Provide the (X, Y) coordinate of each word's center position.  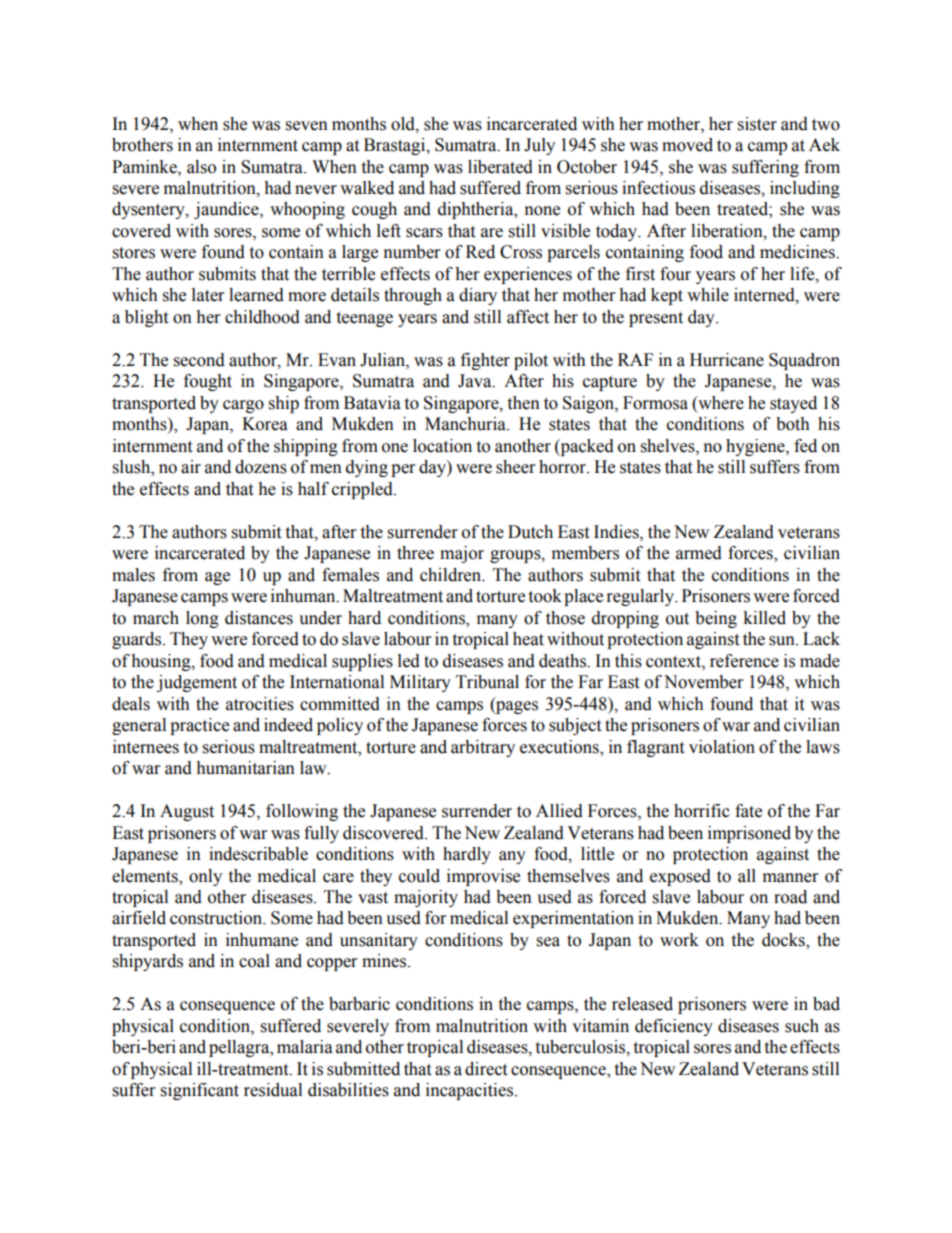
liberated (500, 167)
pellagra (240, 1048)
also (201, 167)
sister (757, 124)
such (802, 1026)
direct (486, 1069)
